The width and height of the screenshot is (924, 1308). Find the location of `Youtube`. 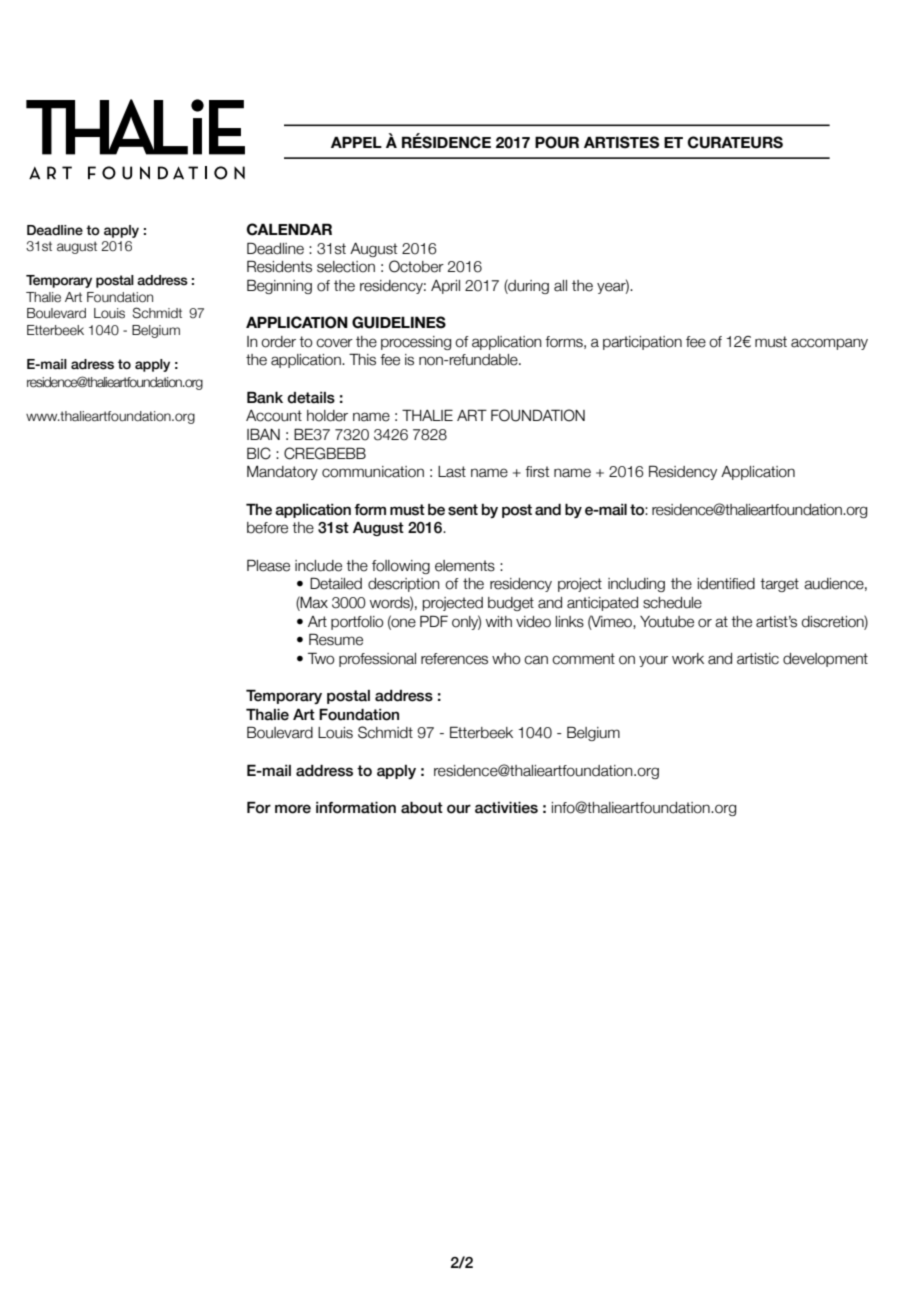

Youtube is located at coordinates (667, 622).
